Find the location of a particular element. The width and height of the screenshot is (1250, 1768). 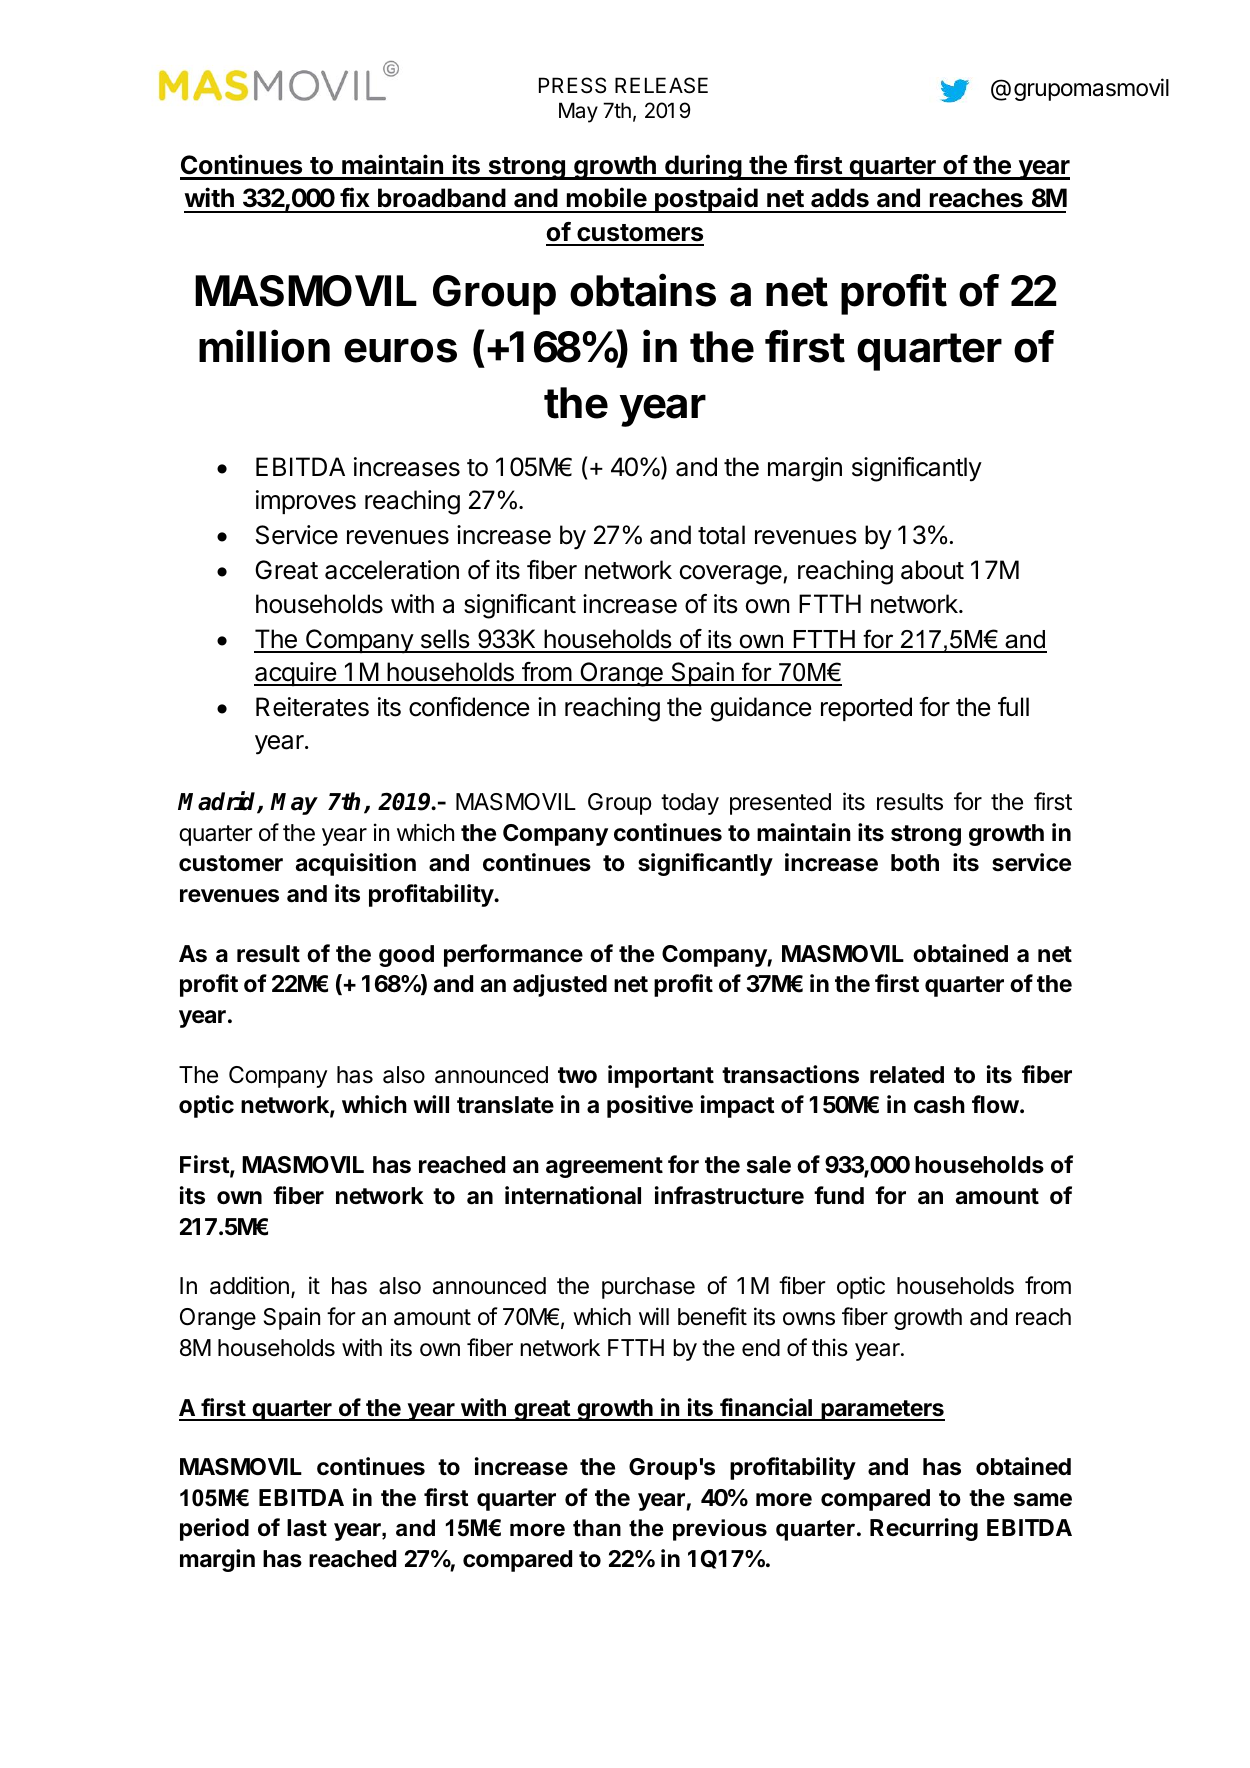

about is located at coordinates (932, 570).
